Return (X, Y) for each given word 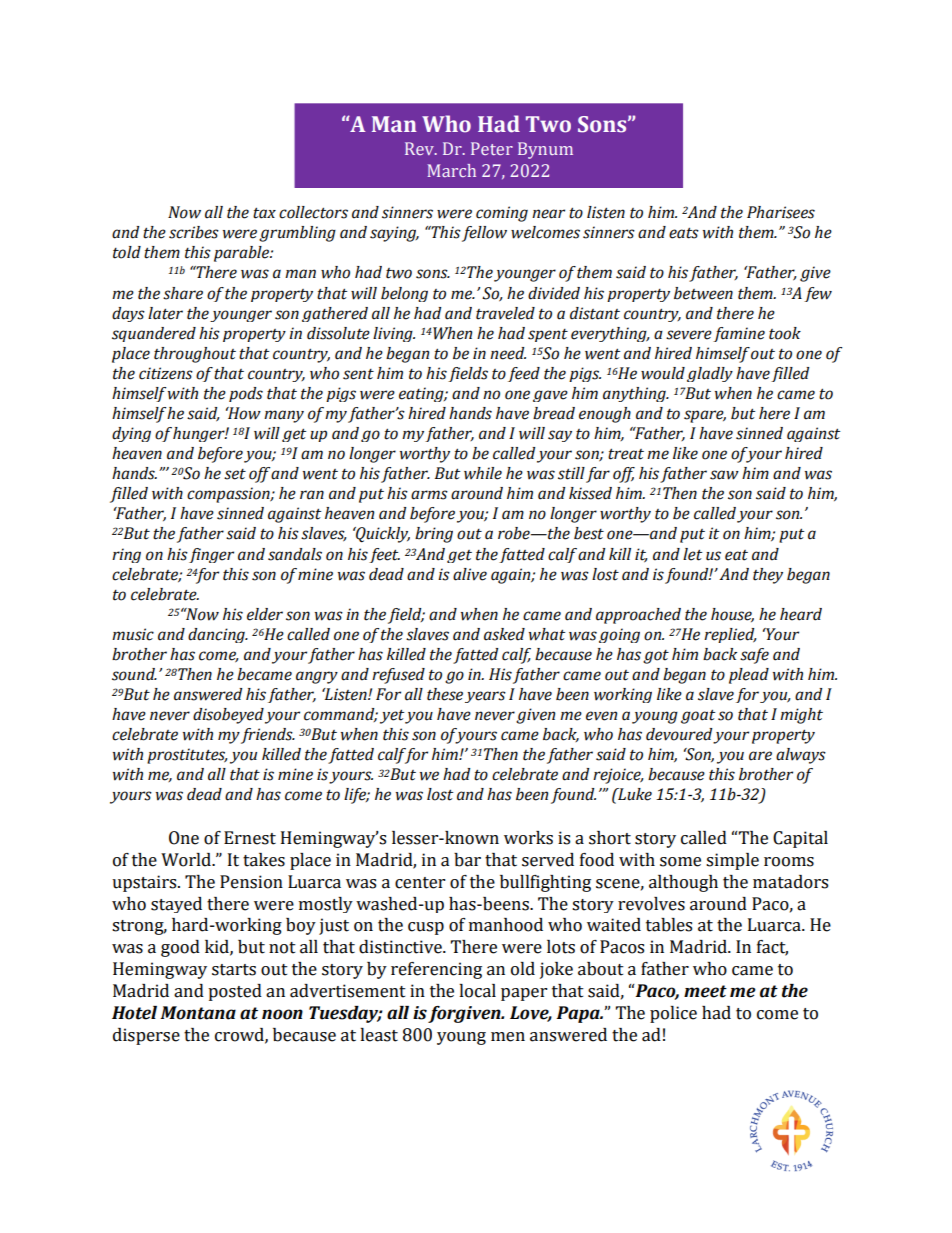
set (235, 474)
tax (264, 213)
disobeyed (228, 716)
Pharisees (781, 212)
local (477, 991)
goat (698, 716)
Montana (198, 1013)
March (451, 170)
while (483, 473)
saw (724, 475)
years (485, 697)
